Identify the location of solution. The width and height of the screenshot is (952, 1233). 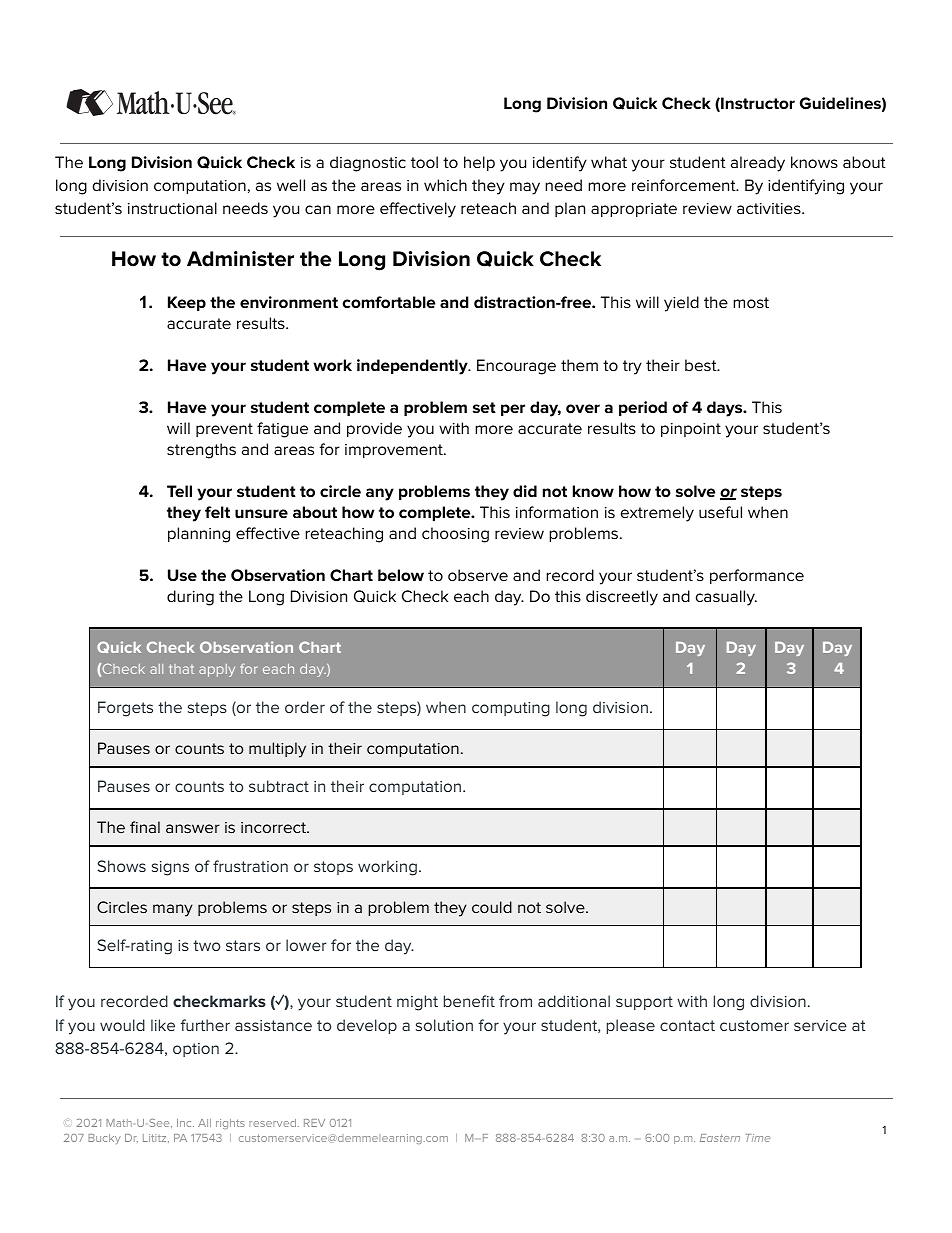
(444, 1025).
